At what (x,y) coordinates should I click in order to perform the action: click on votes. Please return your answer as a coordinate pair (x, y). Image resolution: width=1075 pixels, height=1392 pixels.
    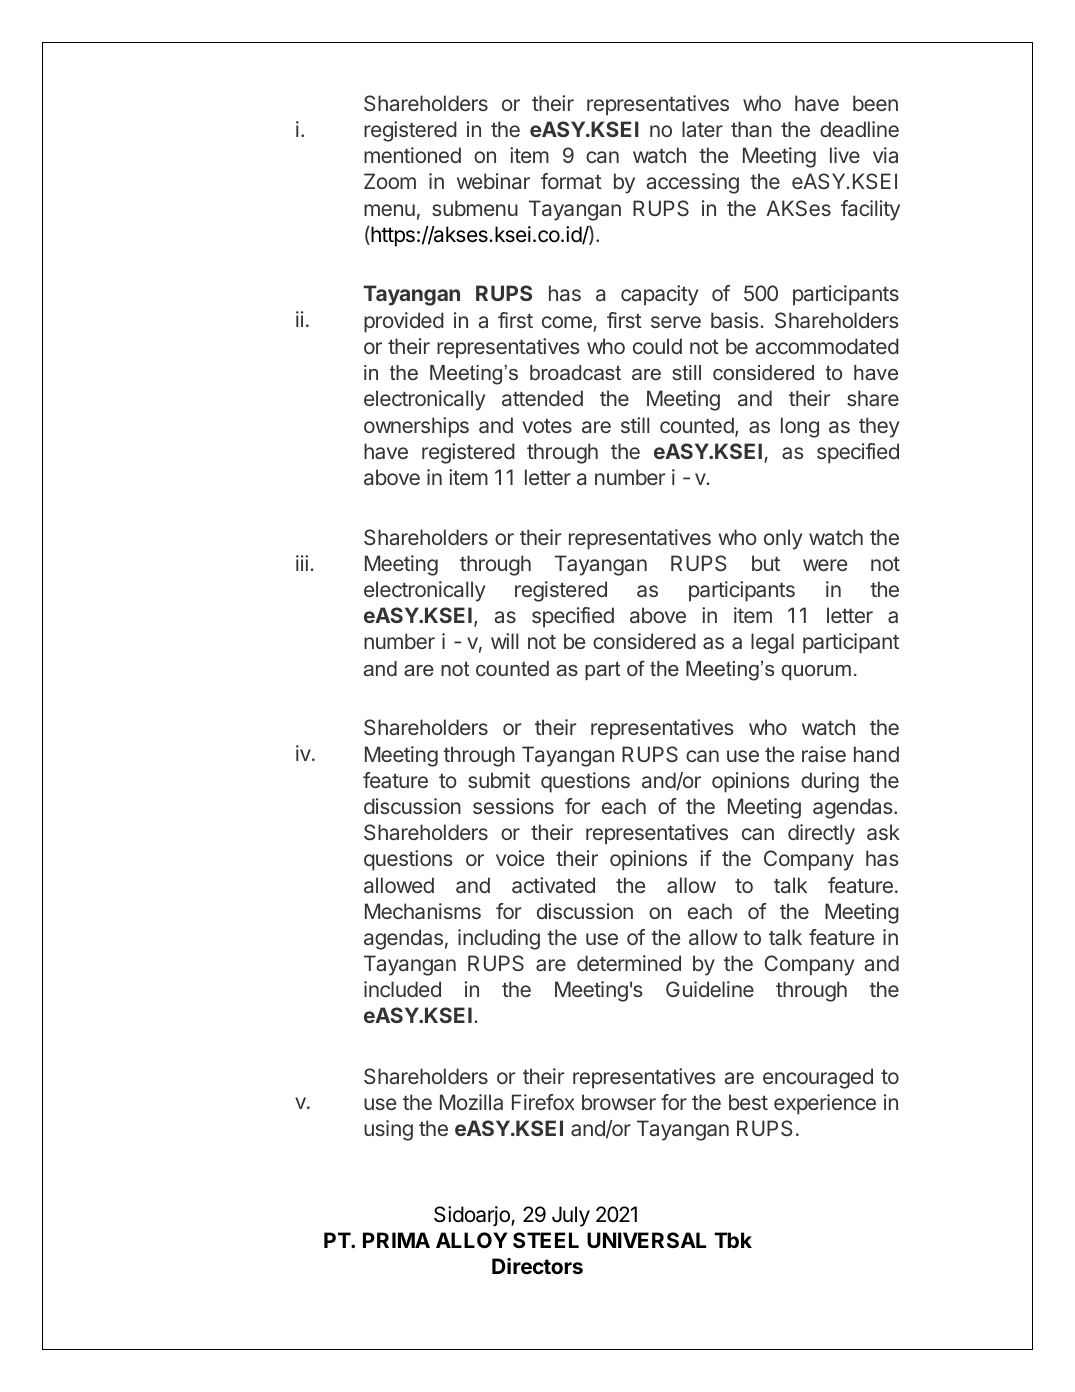
    Looking at the image, I should click on (547, 425).
